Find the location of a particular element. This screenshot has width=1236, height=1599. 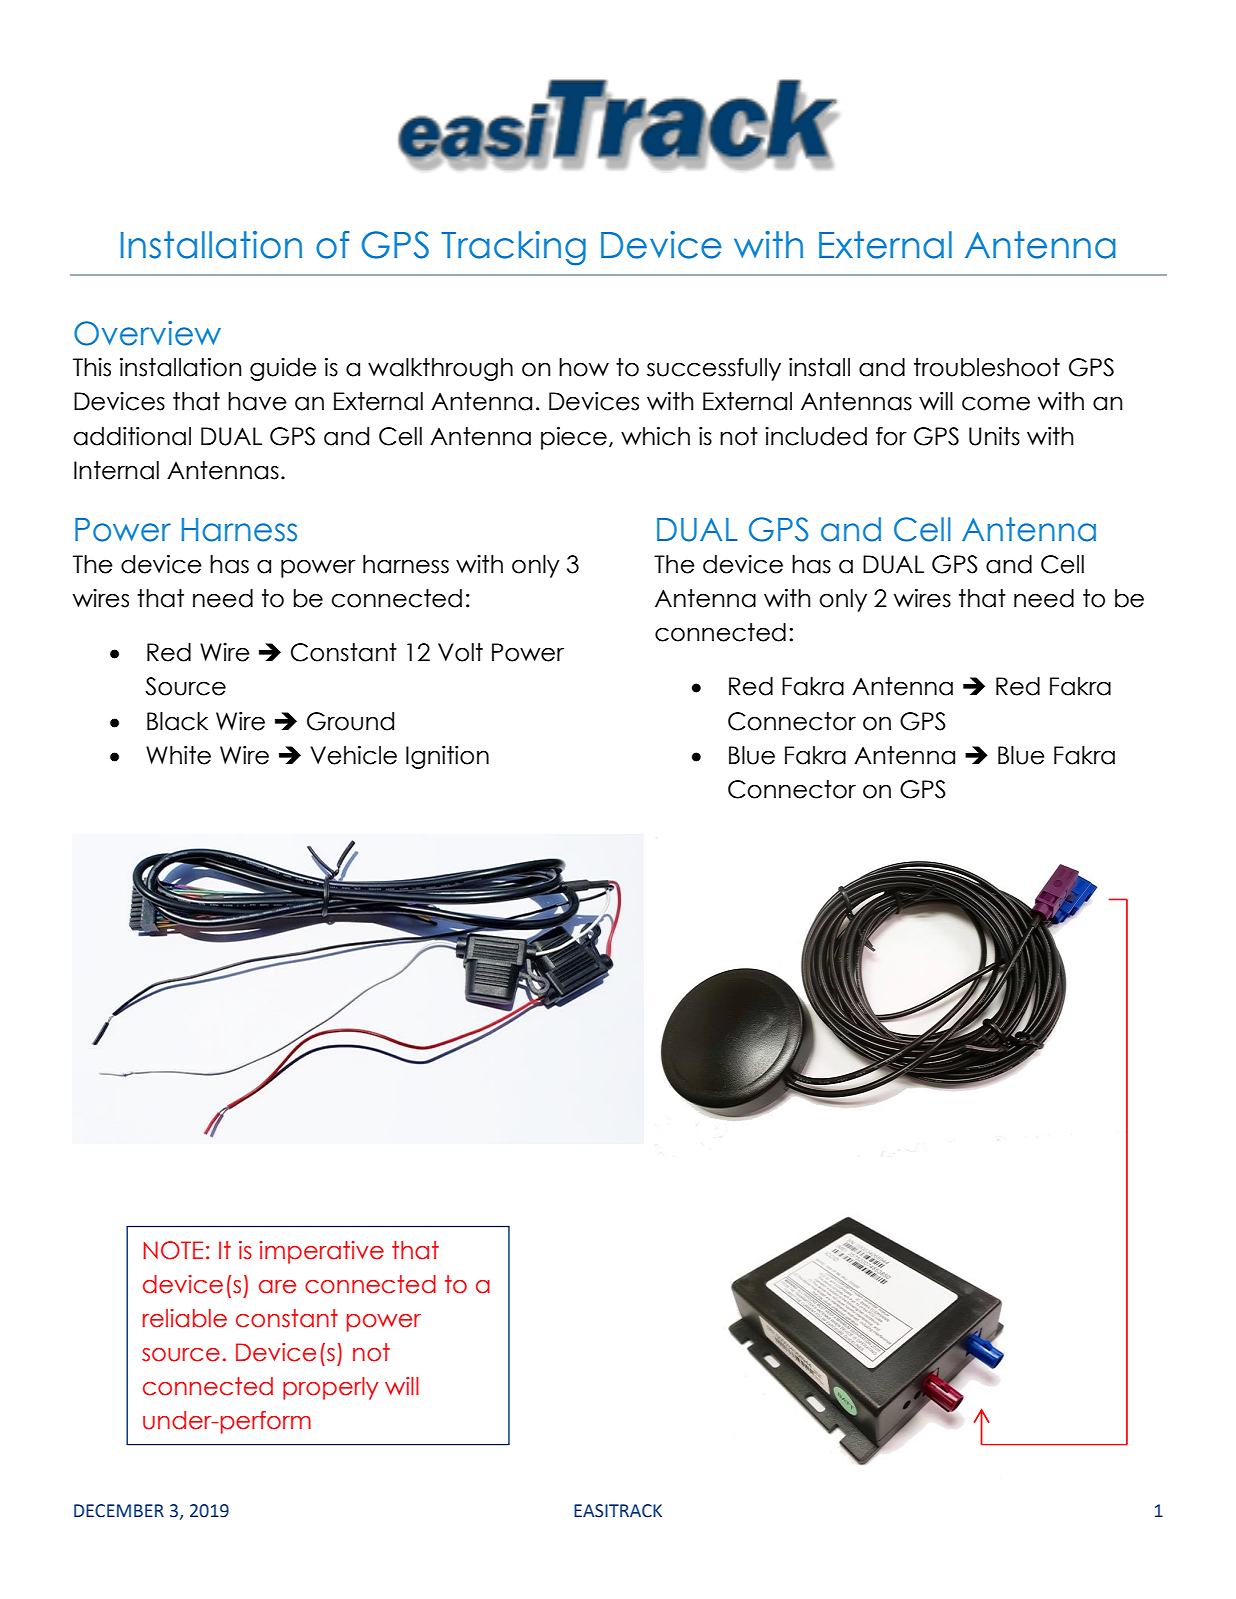

are is located at coordinates (277, 1287).
